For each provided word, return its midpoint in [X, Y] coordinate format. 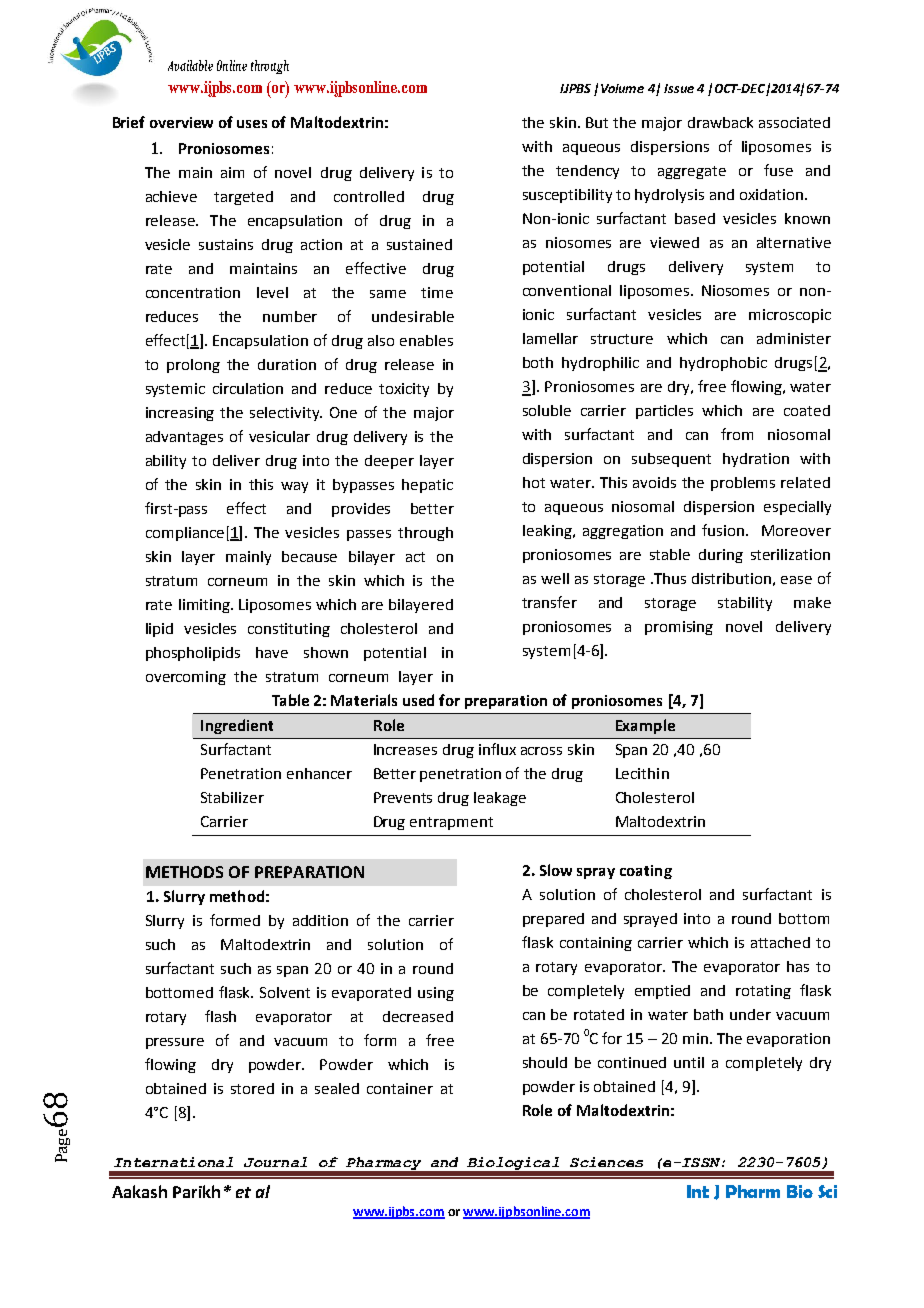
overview [181, 122]
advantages [184, 438]
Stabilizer [232, 797]
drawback [720, 122]
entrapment [451, 823]
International [173, 1162]
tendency [587, 172]
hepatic [427, 486]
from [737, 434]
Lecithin [642, 773]
